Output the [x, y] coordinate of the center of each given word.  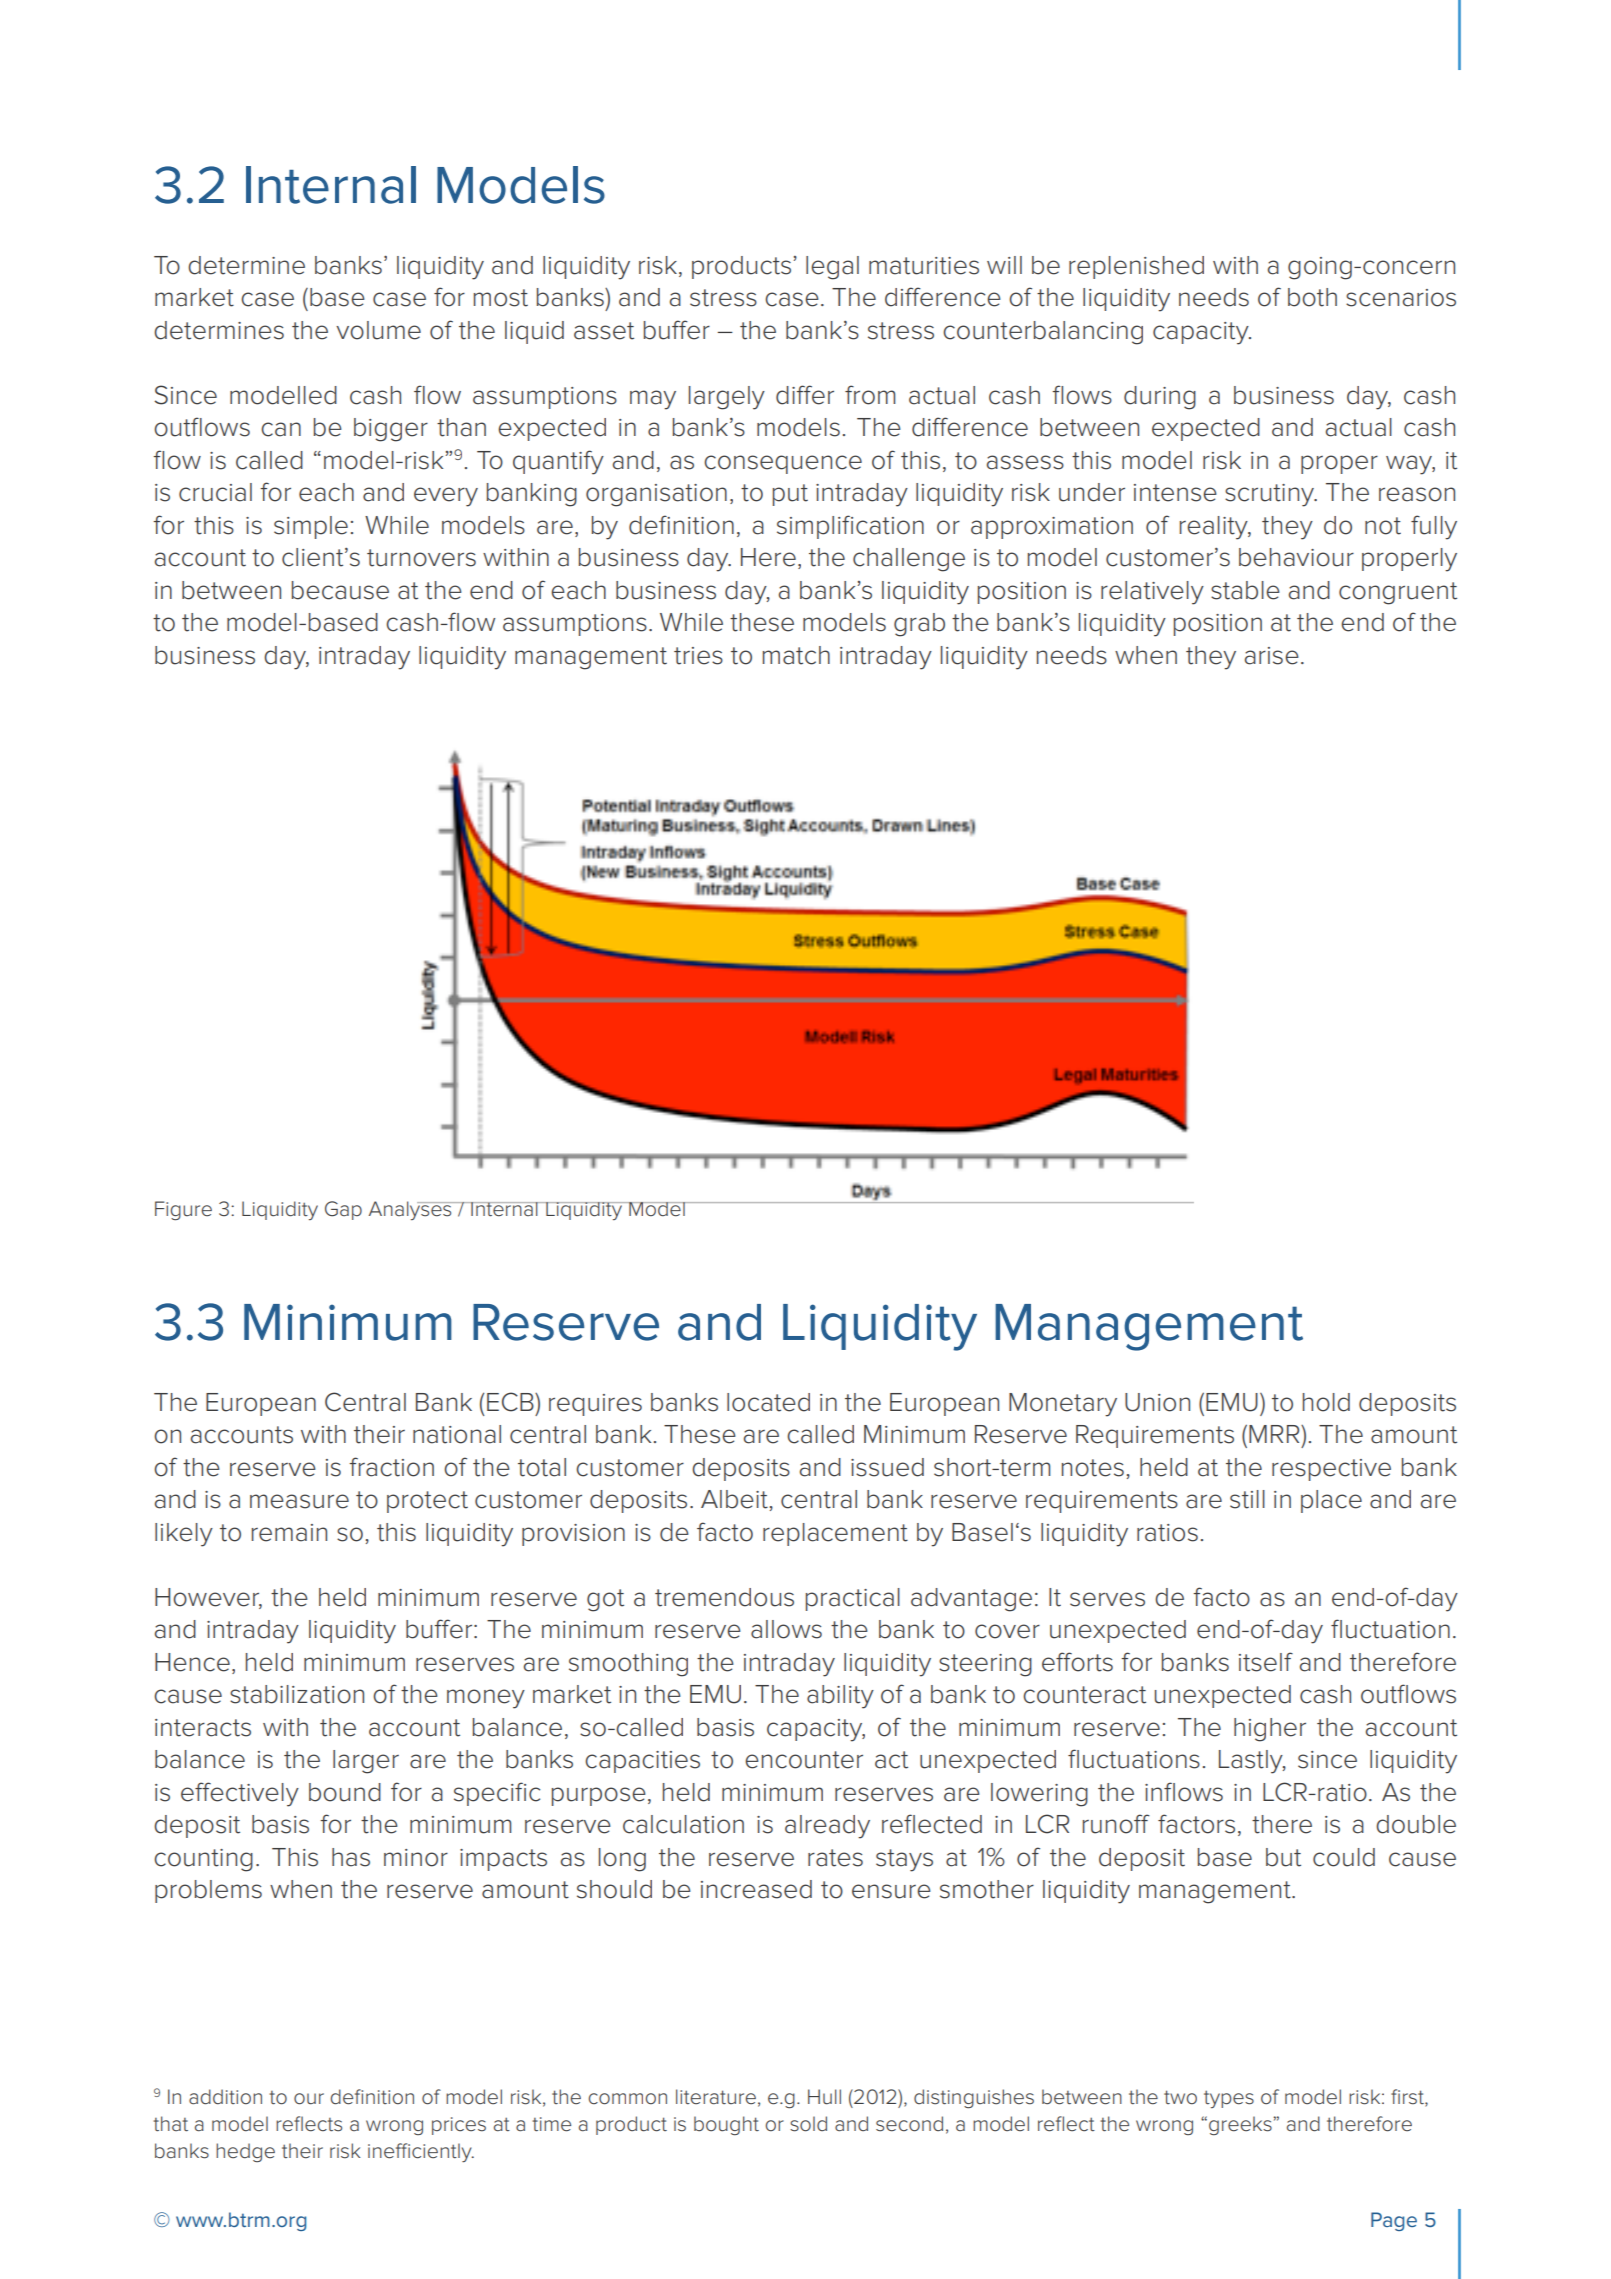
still [1247, 1499]
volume [378, 330]
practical [853, 1599]
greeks [1241, 2126]
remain [289, 1533]
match [796, 655]
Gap [343, 1210]
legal [832, 268]
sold [808, 2124]
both [1312, 297]
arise [1272, 656]
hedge [245, 2152]
